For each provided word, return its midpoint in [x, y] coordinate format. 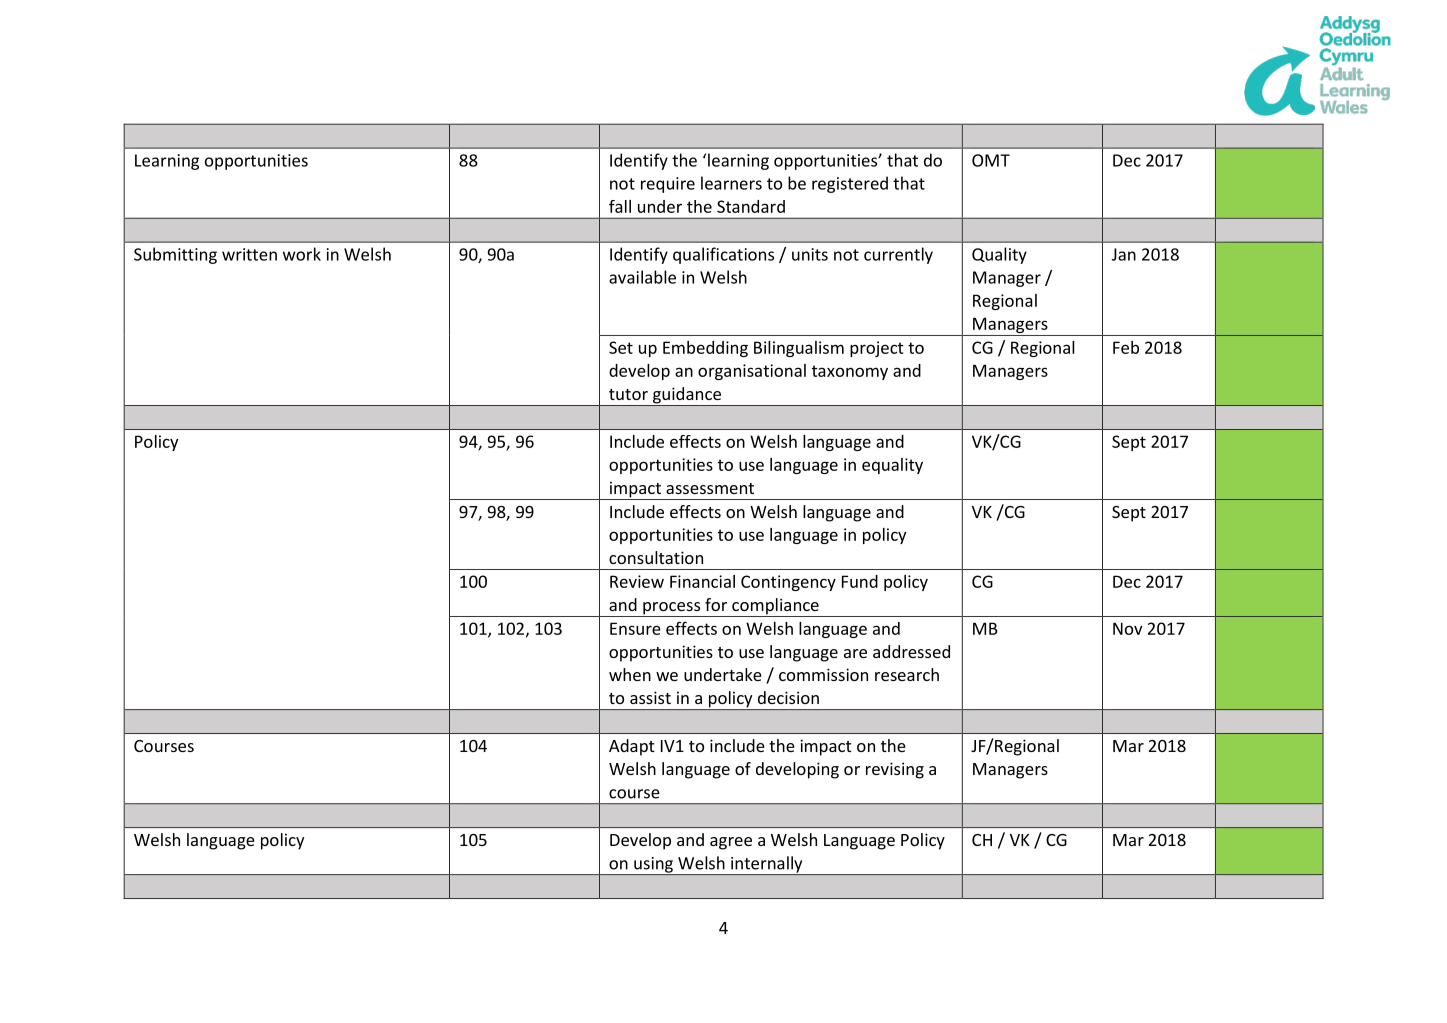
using [653, 866]
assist [650, 697]
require [668, 185]
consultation [656, 557]
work [302, 254]
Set [621, 347]
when [630, 674]
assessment [710, 488]
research [907, 674]
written [249, 254]
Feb [1126, 347]
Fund [860, 581]
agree [731, 843]
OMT [991, 160]
